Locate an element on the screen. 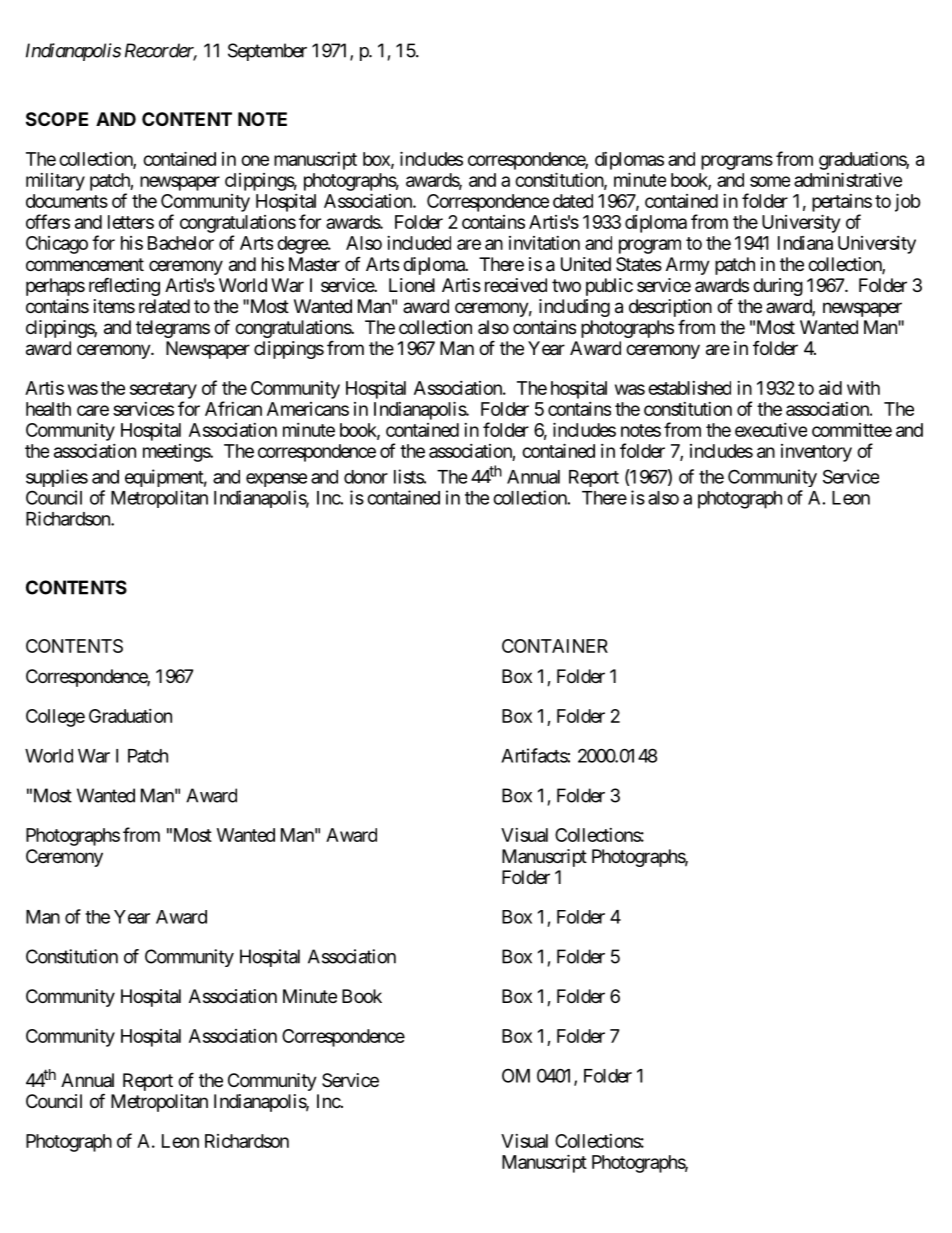 The height and width of the screenshot is (1233, 952). September is located at coordinates (267, 52).
